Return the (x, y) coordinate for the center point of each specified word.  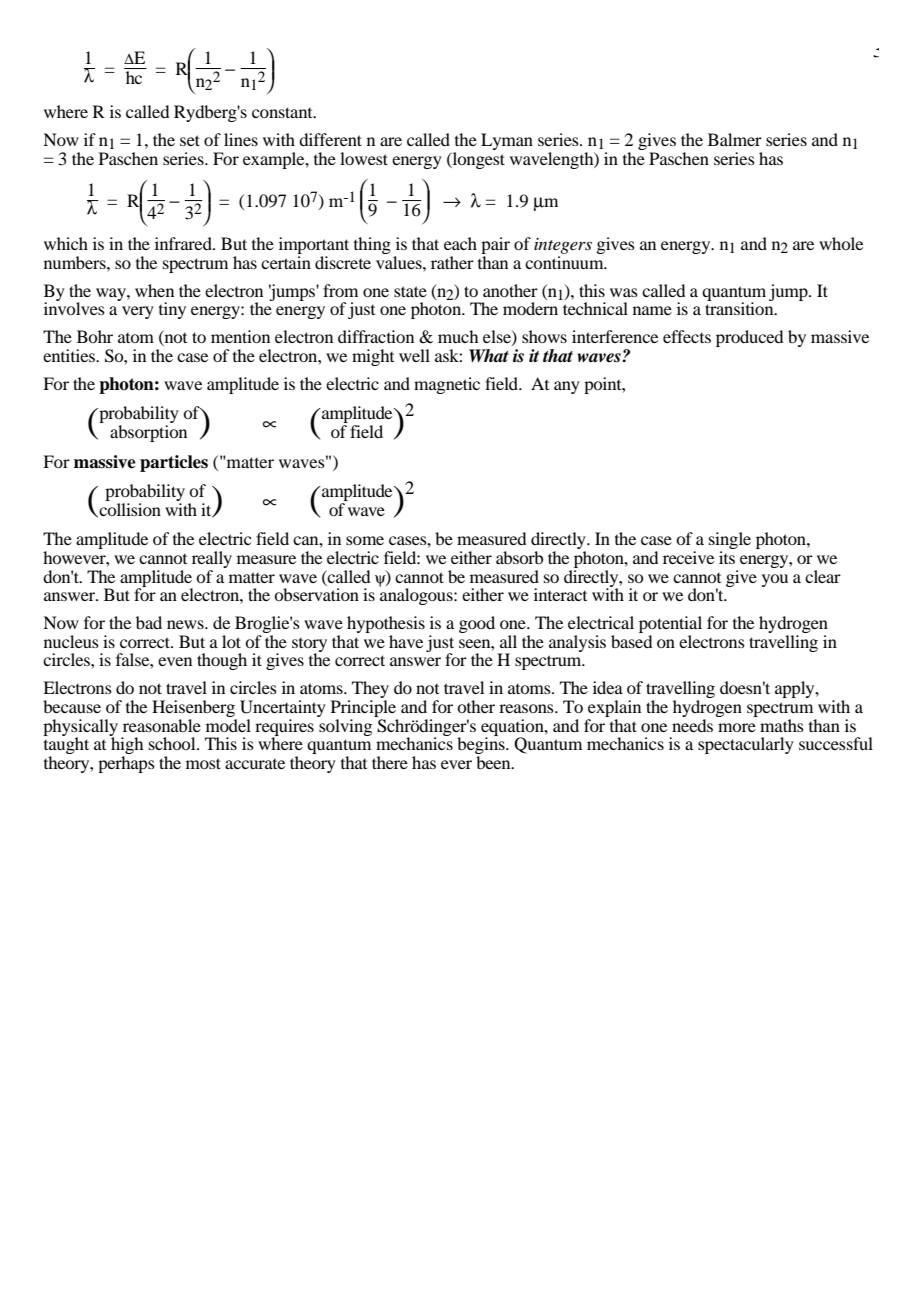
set (190, 140)
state (410, 291)
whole (841, 243)
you (775, 580)
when (154, 290)
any (567, 387)
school (173, 743)
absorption (148, 433)
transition (740, 307)
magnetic (447, 385)
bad (149, 622)
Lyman (507, 141)
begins (482, 746)
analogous (417, 595)
